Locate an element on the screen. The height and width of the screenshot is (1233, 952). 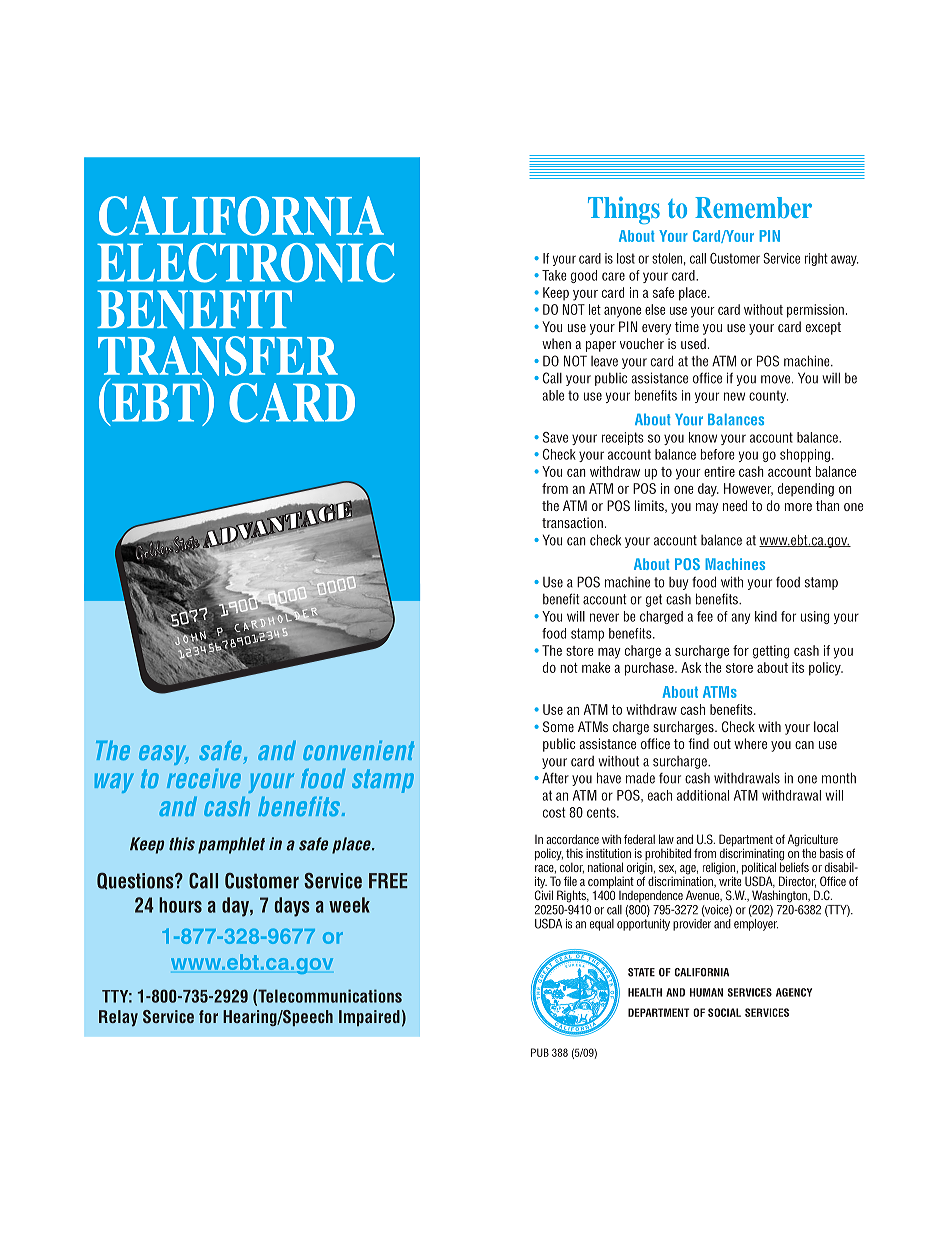
where is located at coordinates (750, 743).
